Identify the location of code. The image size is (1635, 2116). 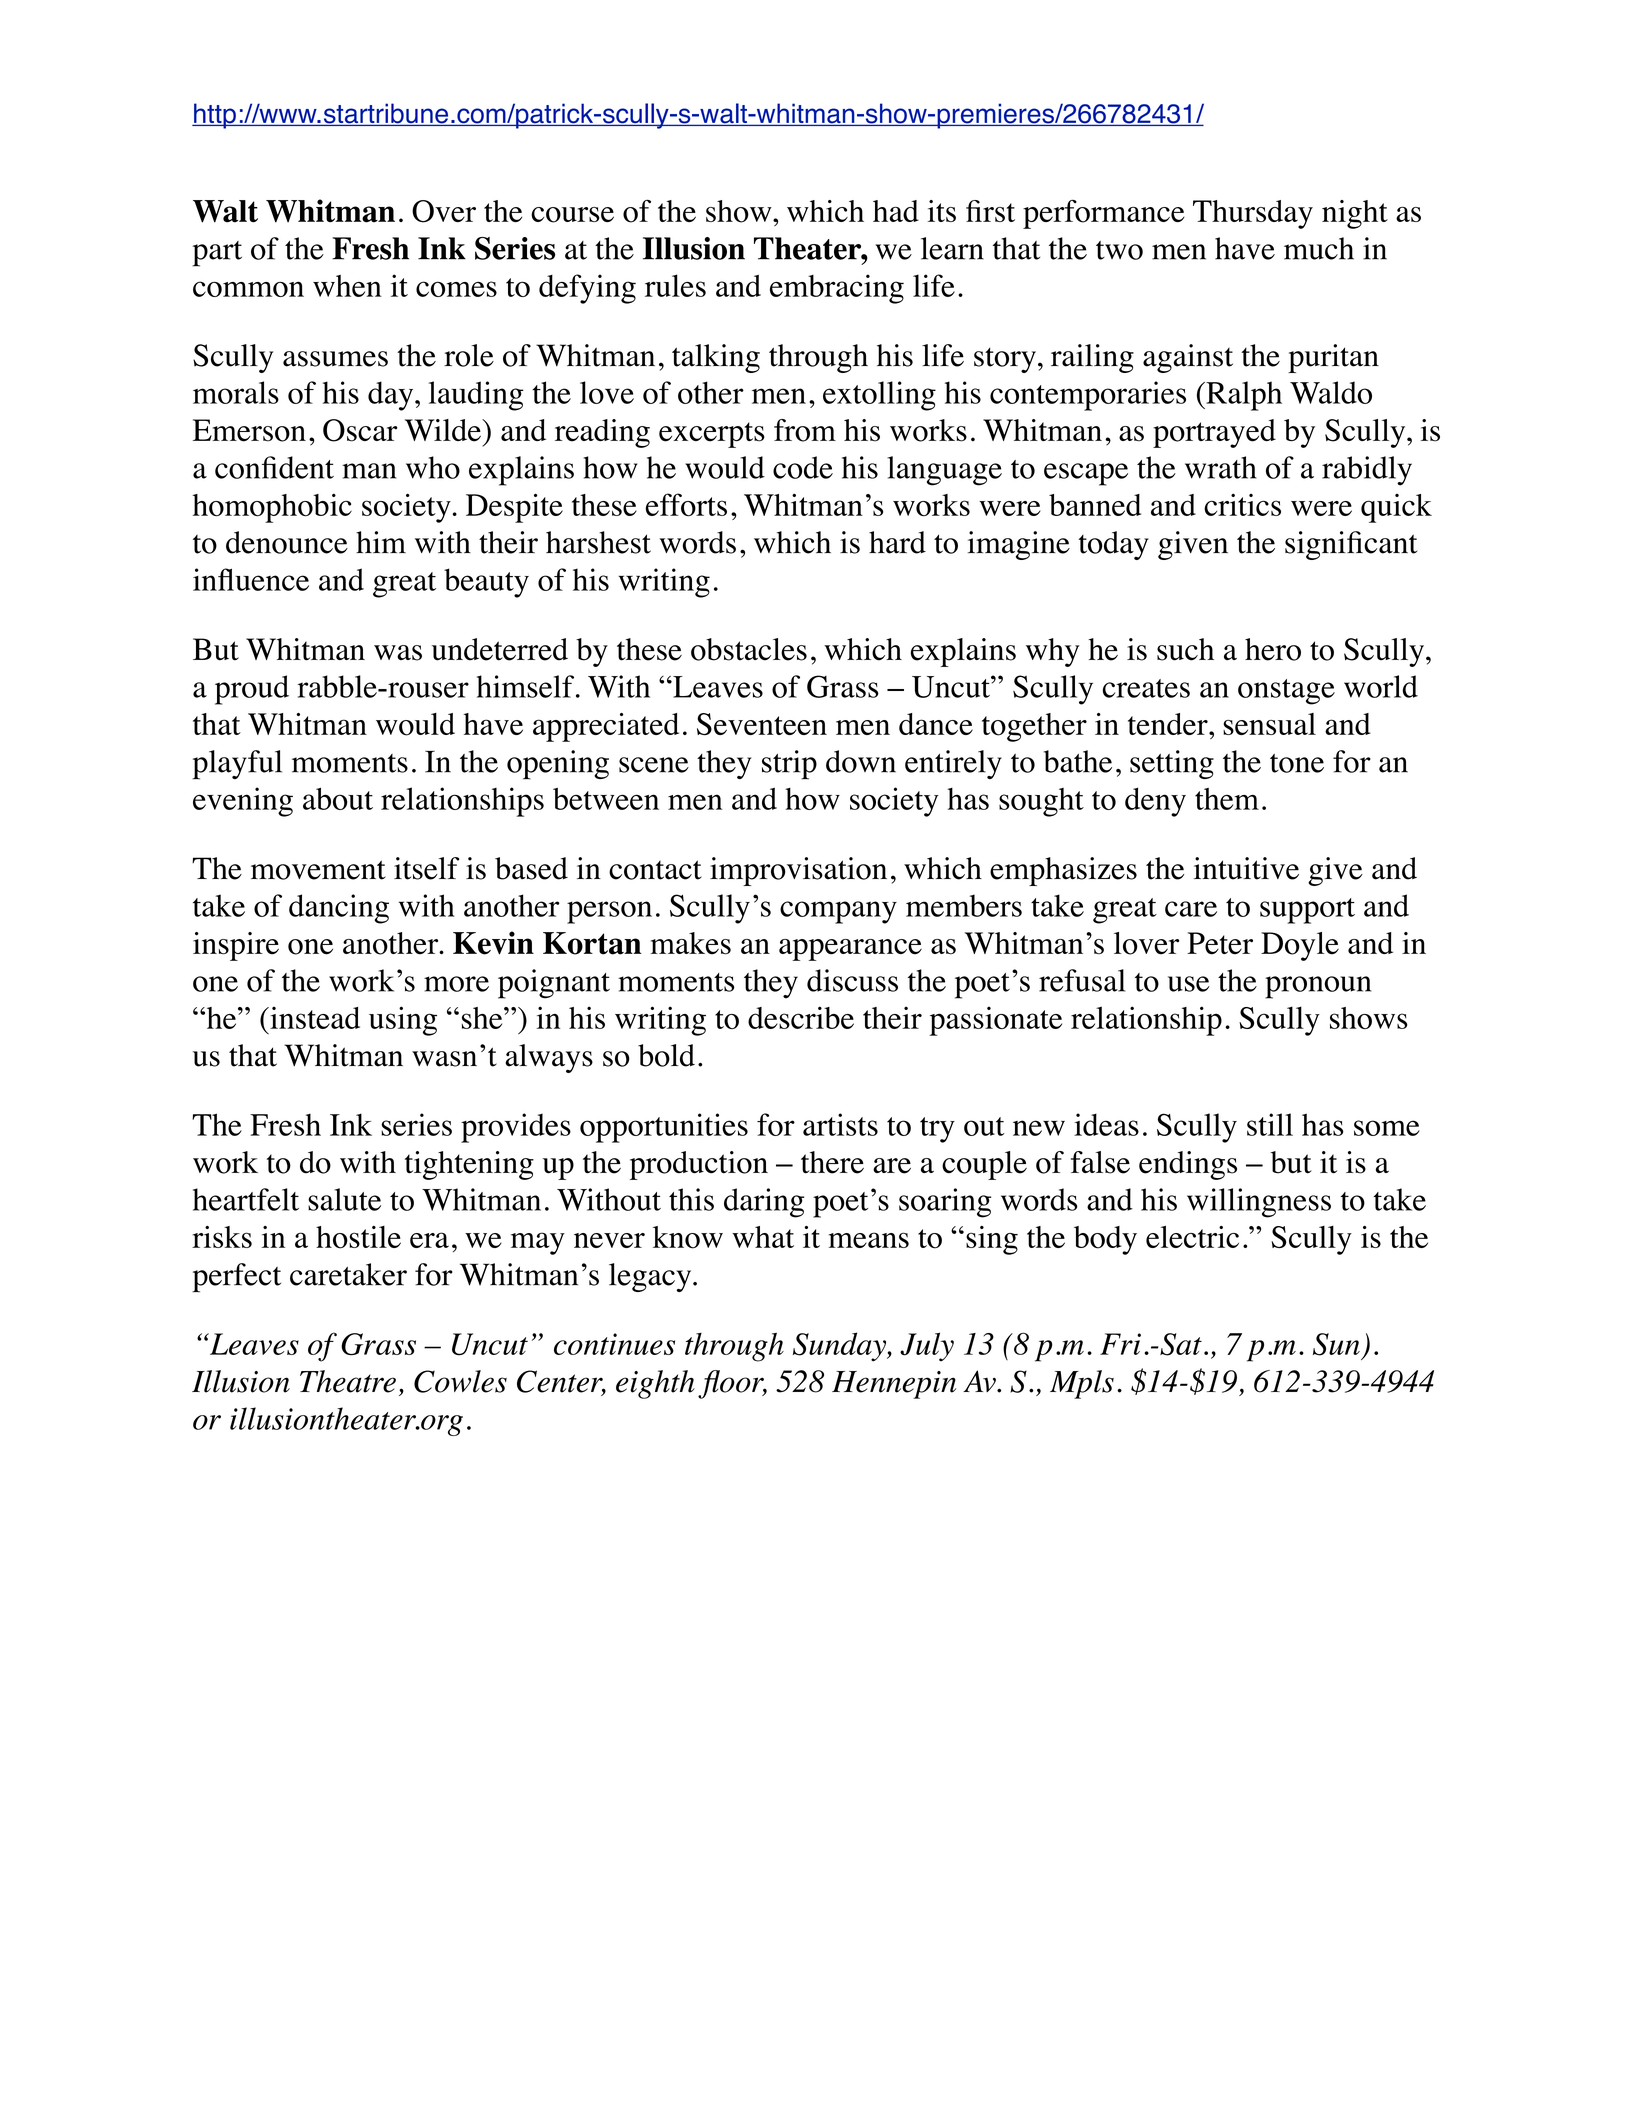
(803, 467).
